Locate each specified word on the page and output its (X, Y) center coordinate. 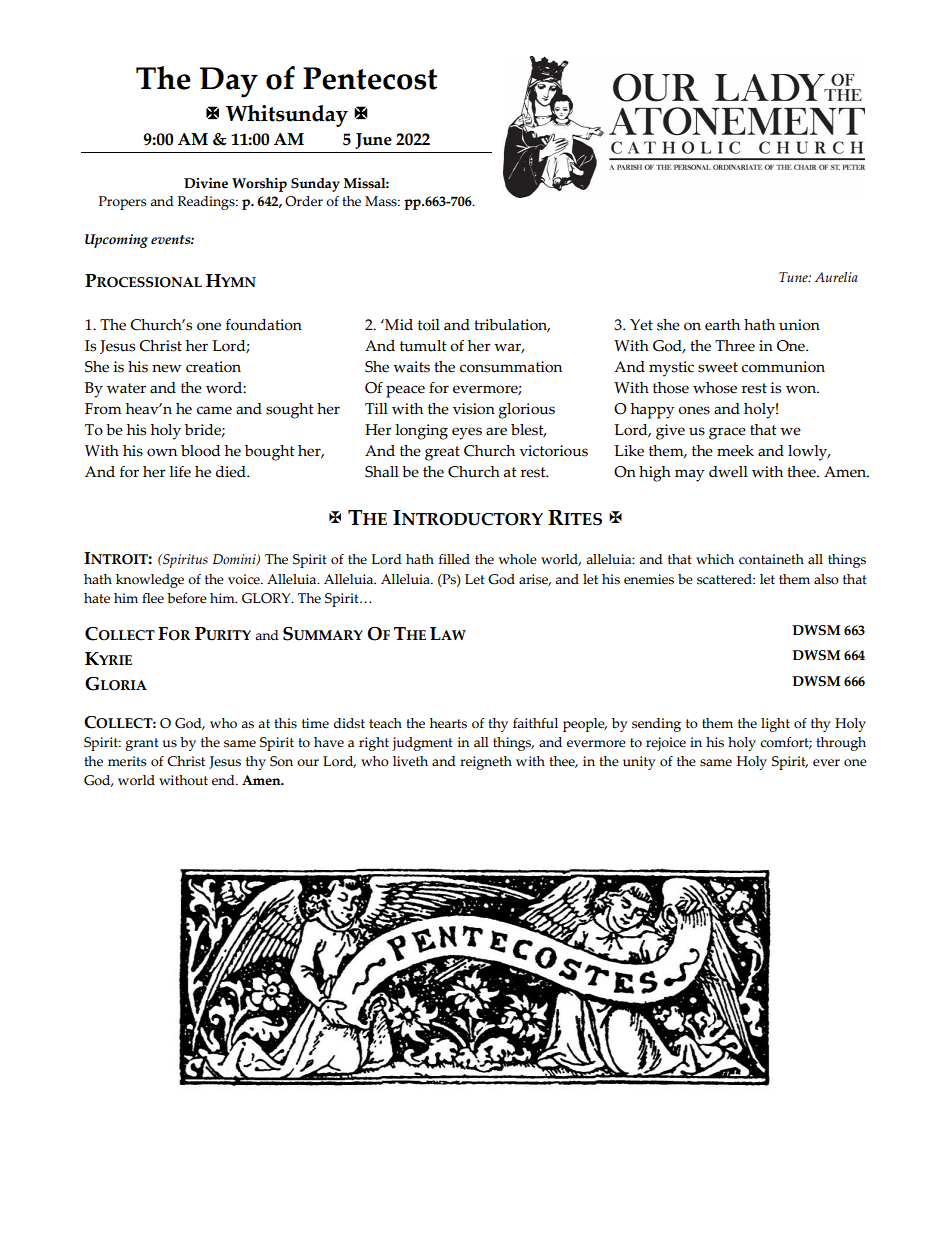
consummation (511, 367)
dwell (728, 472)
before (187, 598)
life (180, 472)
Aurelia (836, 277)
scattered (725, 579)
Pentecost (370, 78)
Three (735, 346)
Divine (206, 183)
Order (304, 201)
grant (142, 744)
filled (454, 559)
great (442, 453)
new (166, 368)
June (373, 141)
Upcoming (116, 241)
